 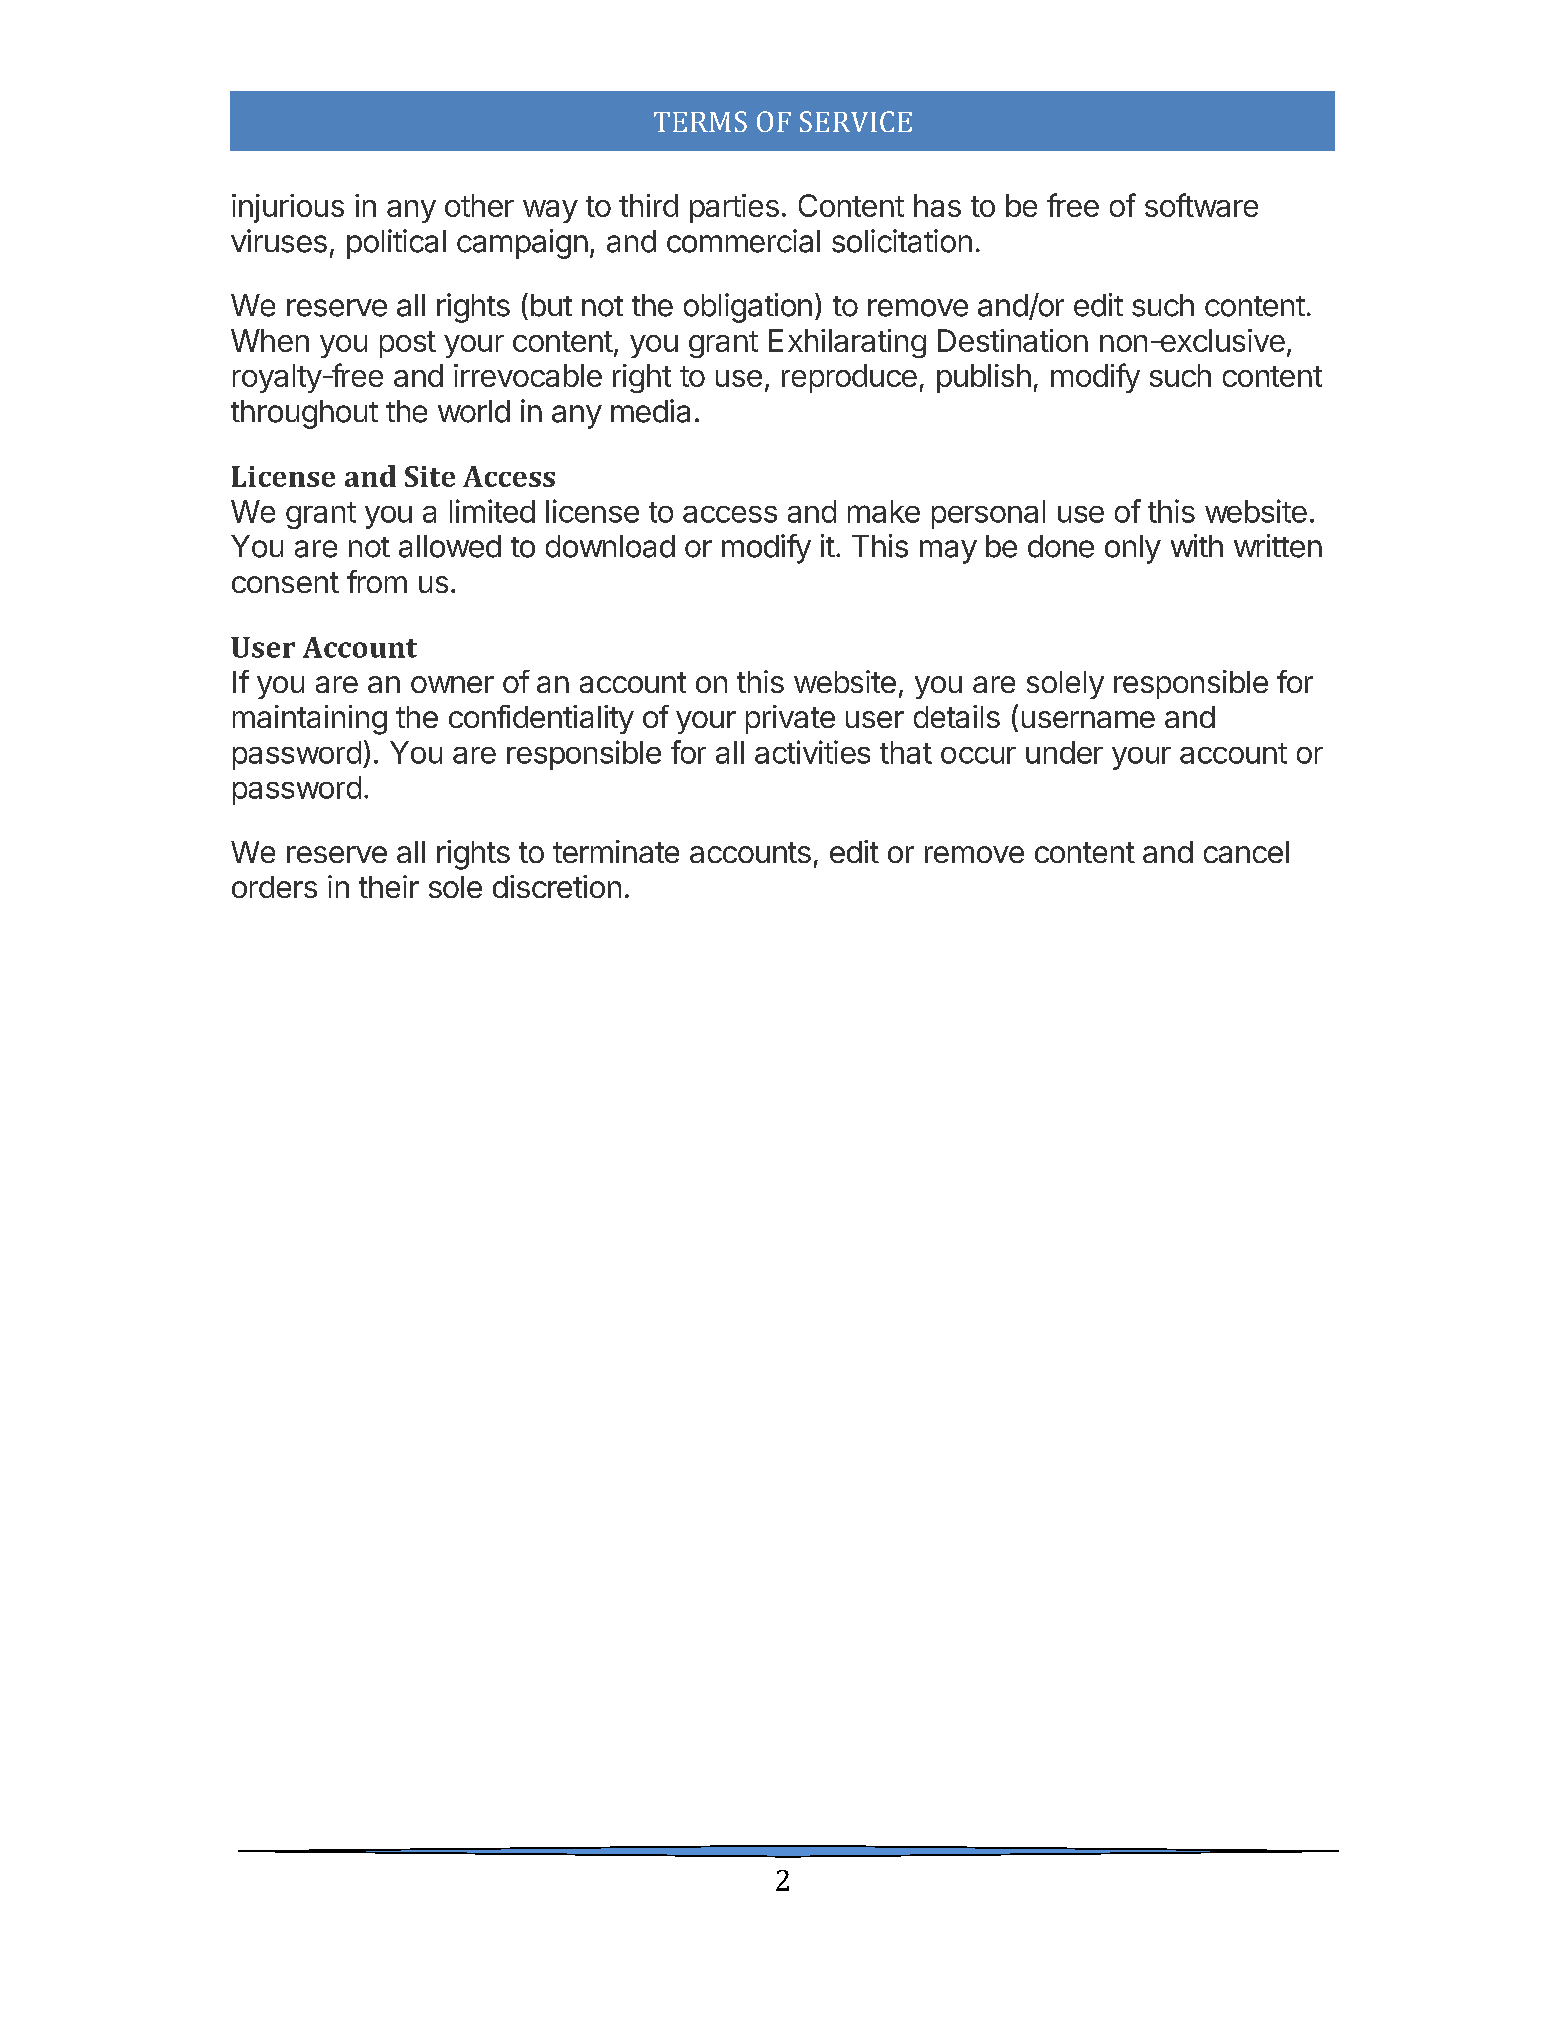 What do you see at coordinates (616, 851) in the screenshot?
I see `terminate` at bounding box center [616, 851].
